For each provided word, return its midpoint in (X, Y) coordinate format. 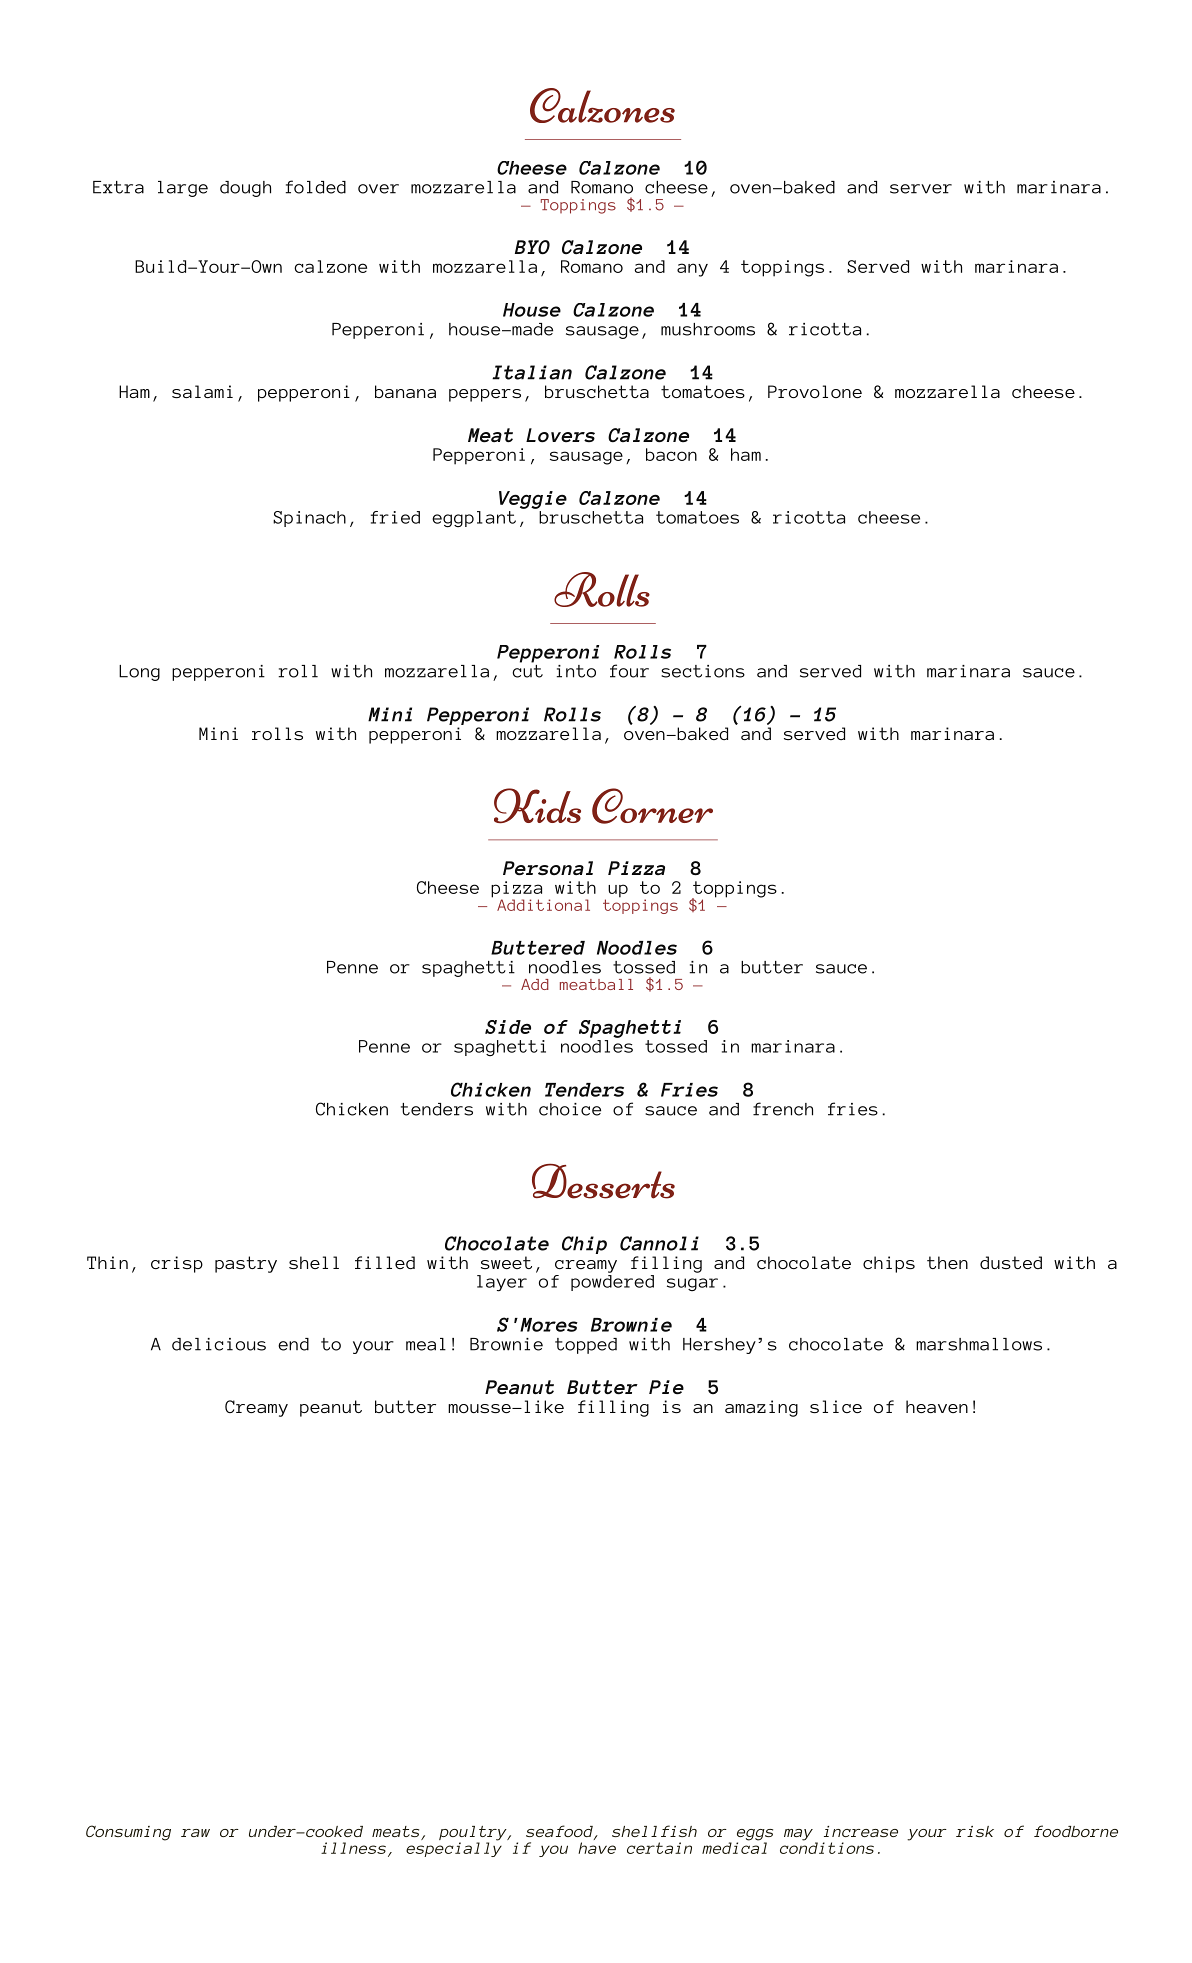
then (947, 1262)
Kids (537, 806)
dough (245, 189)
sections (703, 671)
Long (139, 673)
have (597, 1848)
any (692, 270)
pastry (246, 1264)
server (921, 189)
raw (195, 1833)
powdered (612, 1283)
